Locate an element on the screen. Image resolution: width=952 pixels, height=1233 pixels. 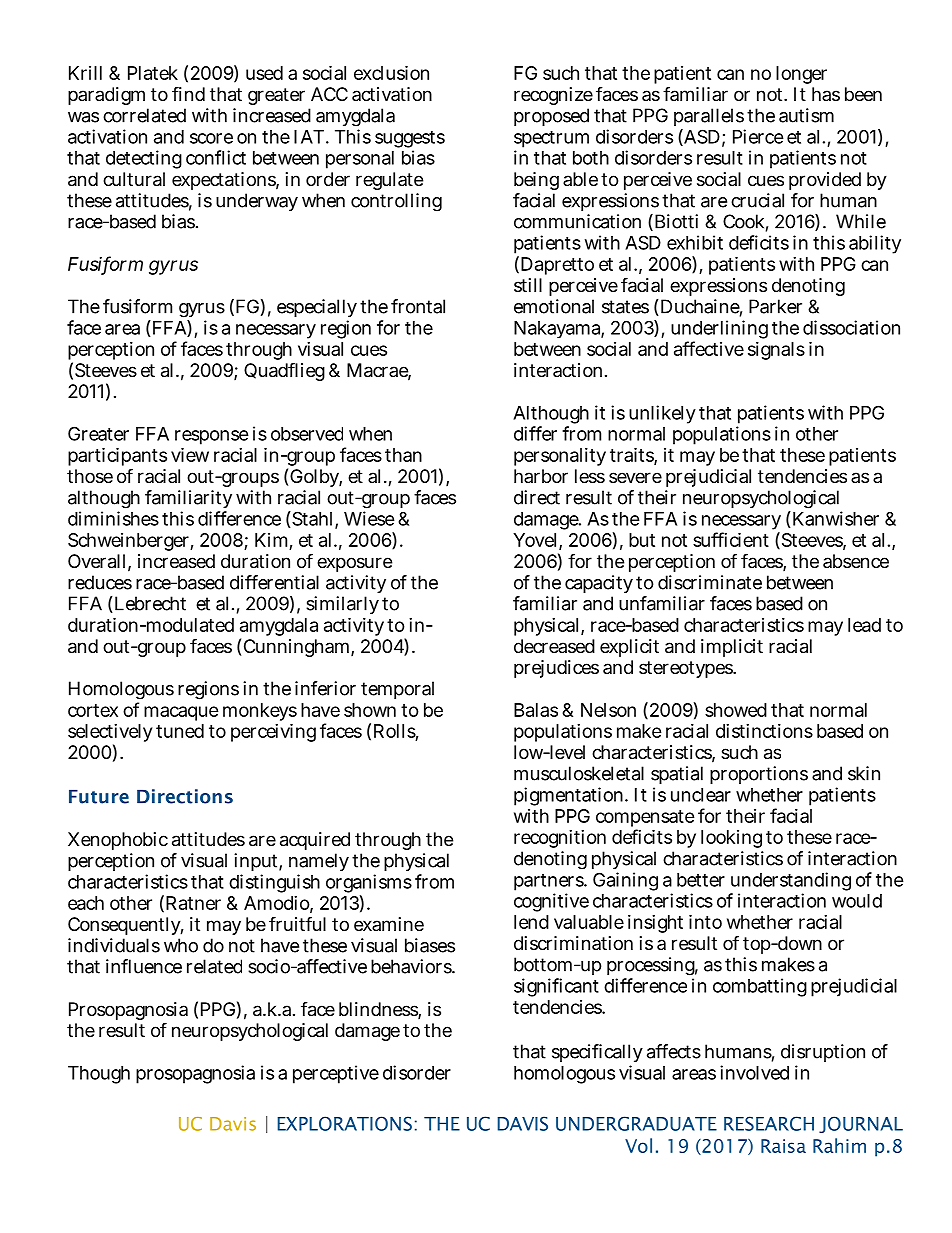
decreased is located at coordinates (554, 646).
